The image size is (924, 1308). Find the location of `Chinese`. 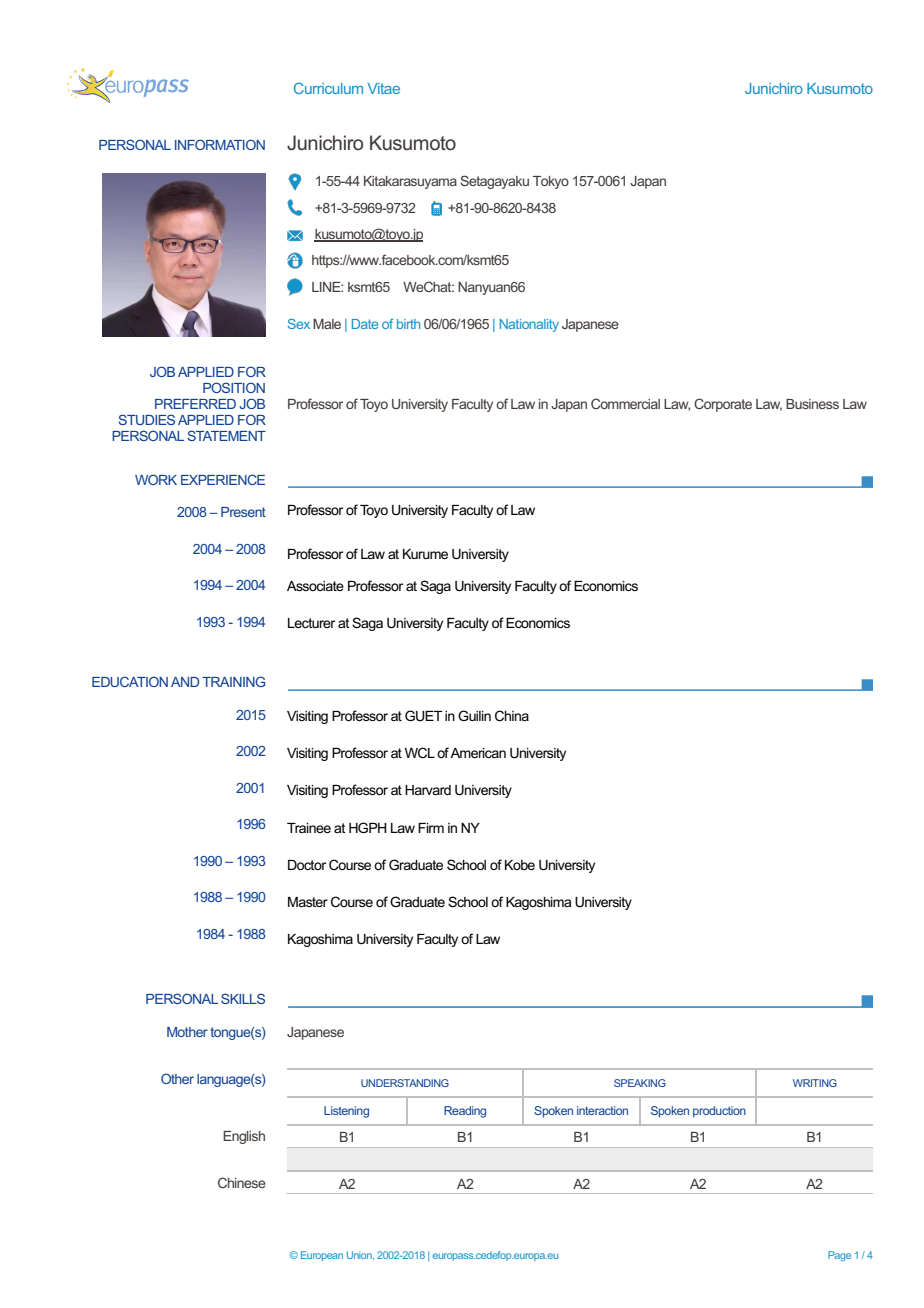

Chinese is located at coordinates (242, 1182).
